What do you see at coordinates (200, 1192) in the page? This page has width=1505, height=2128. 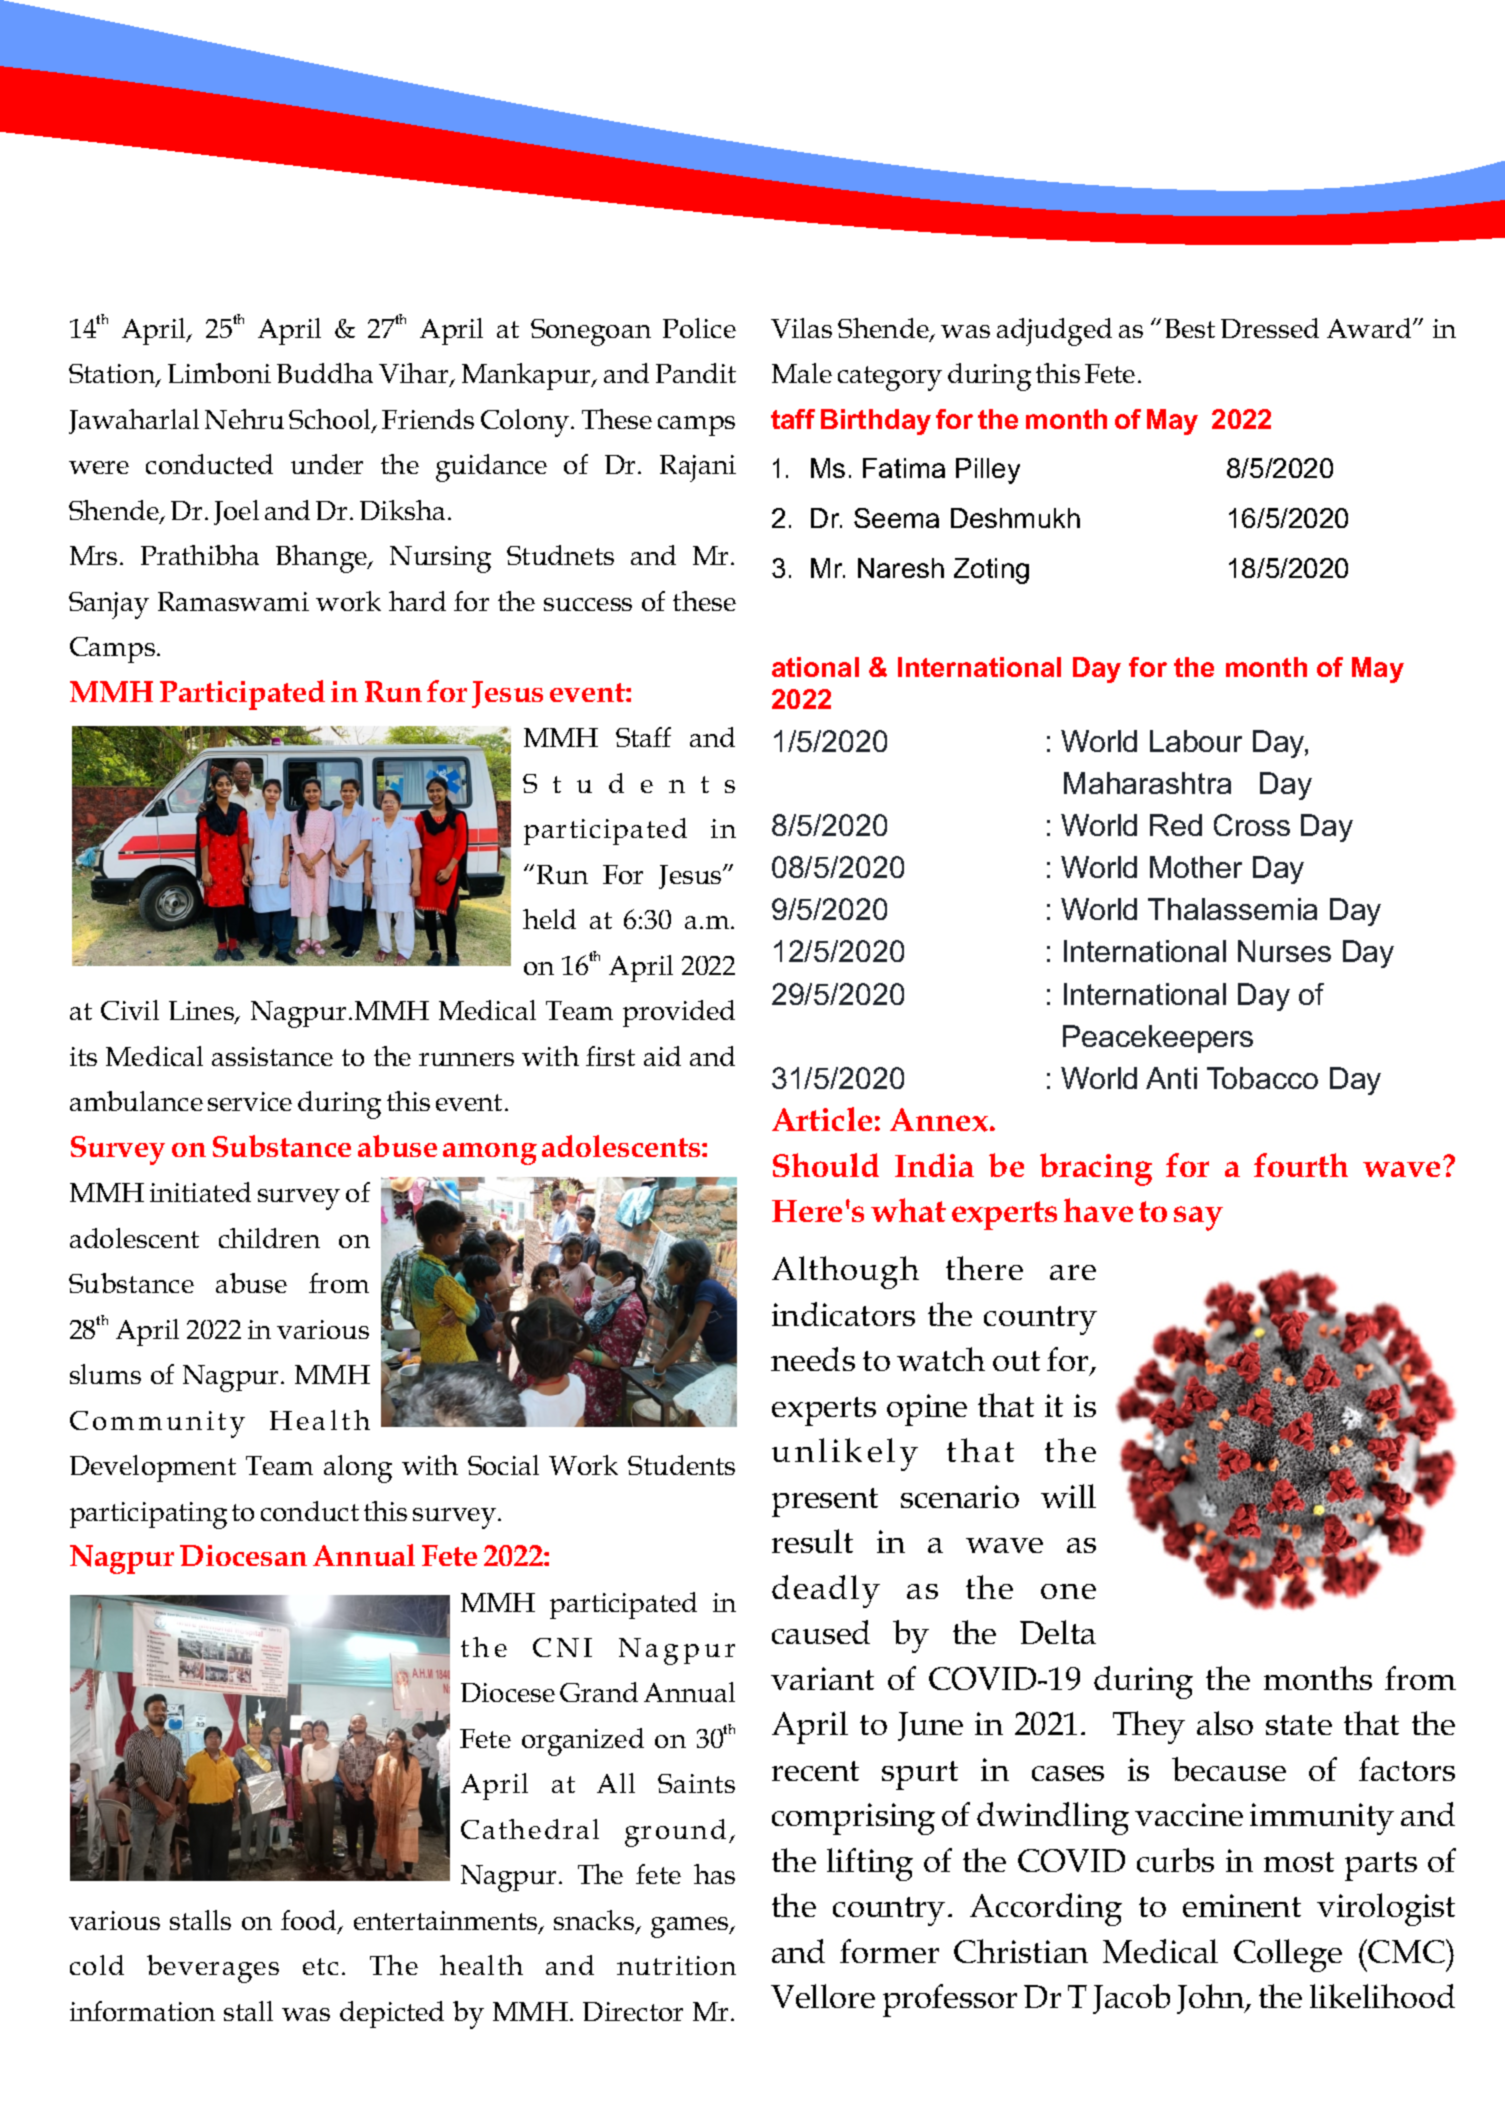 I see `initiated` at bounding box center [200, 1192].
